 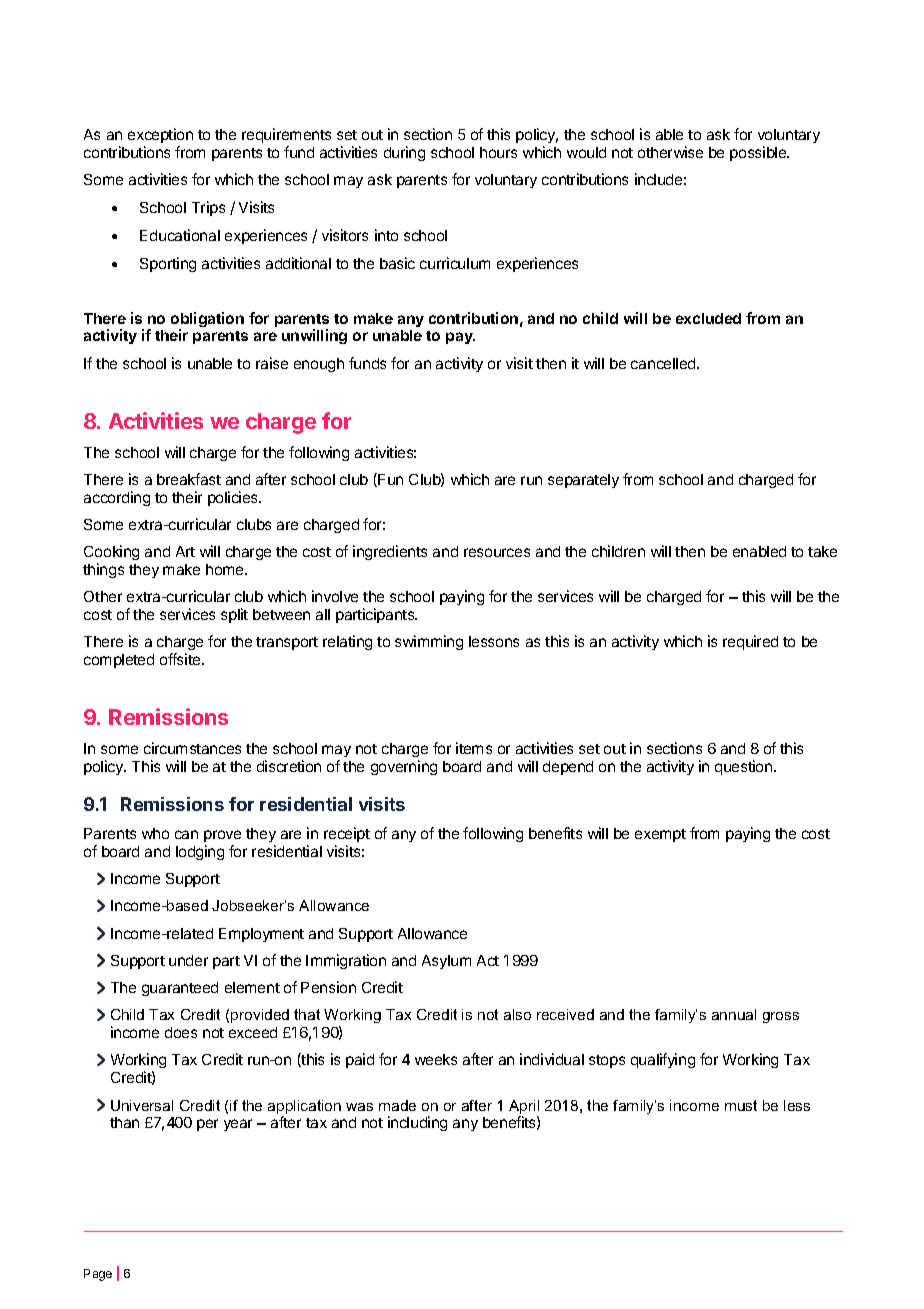 What do you see at coordinates (660, 835) in the screenshot?
I see `exempt` at bounding box center [660, 835].
